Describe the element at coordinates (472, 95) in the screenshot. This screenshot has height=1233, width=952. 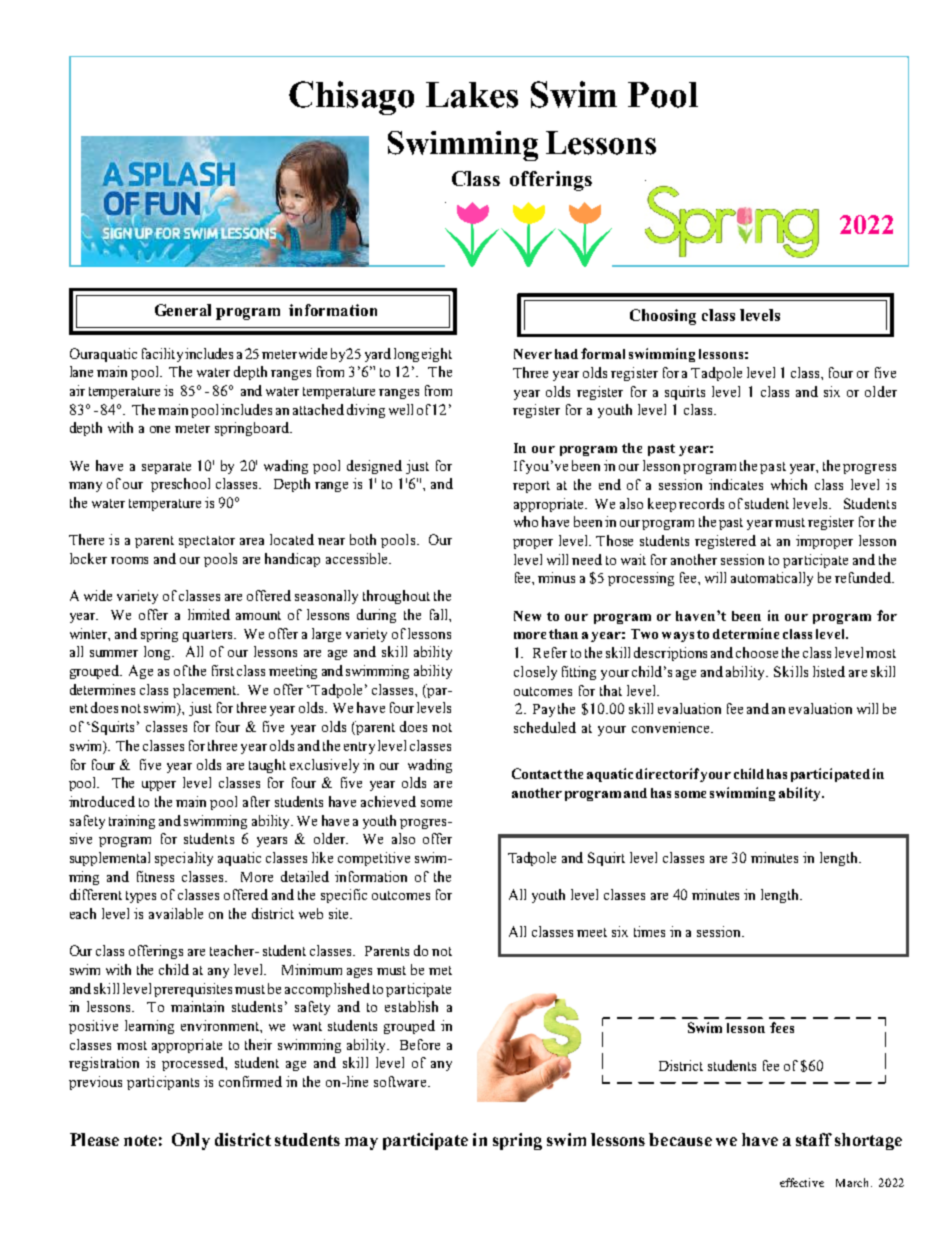
I see `Lakes` at that location.
